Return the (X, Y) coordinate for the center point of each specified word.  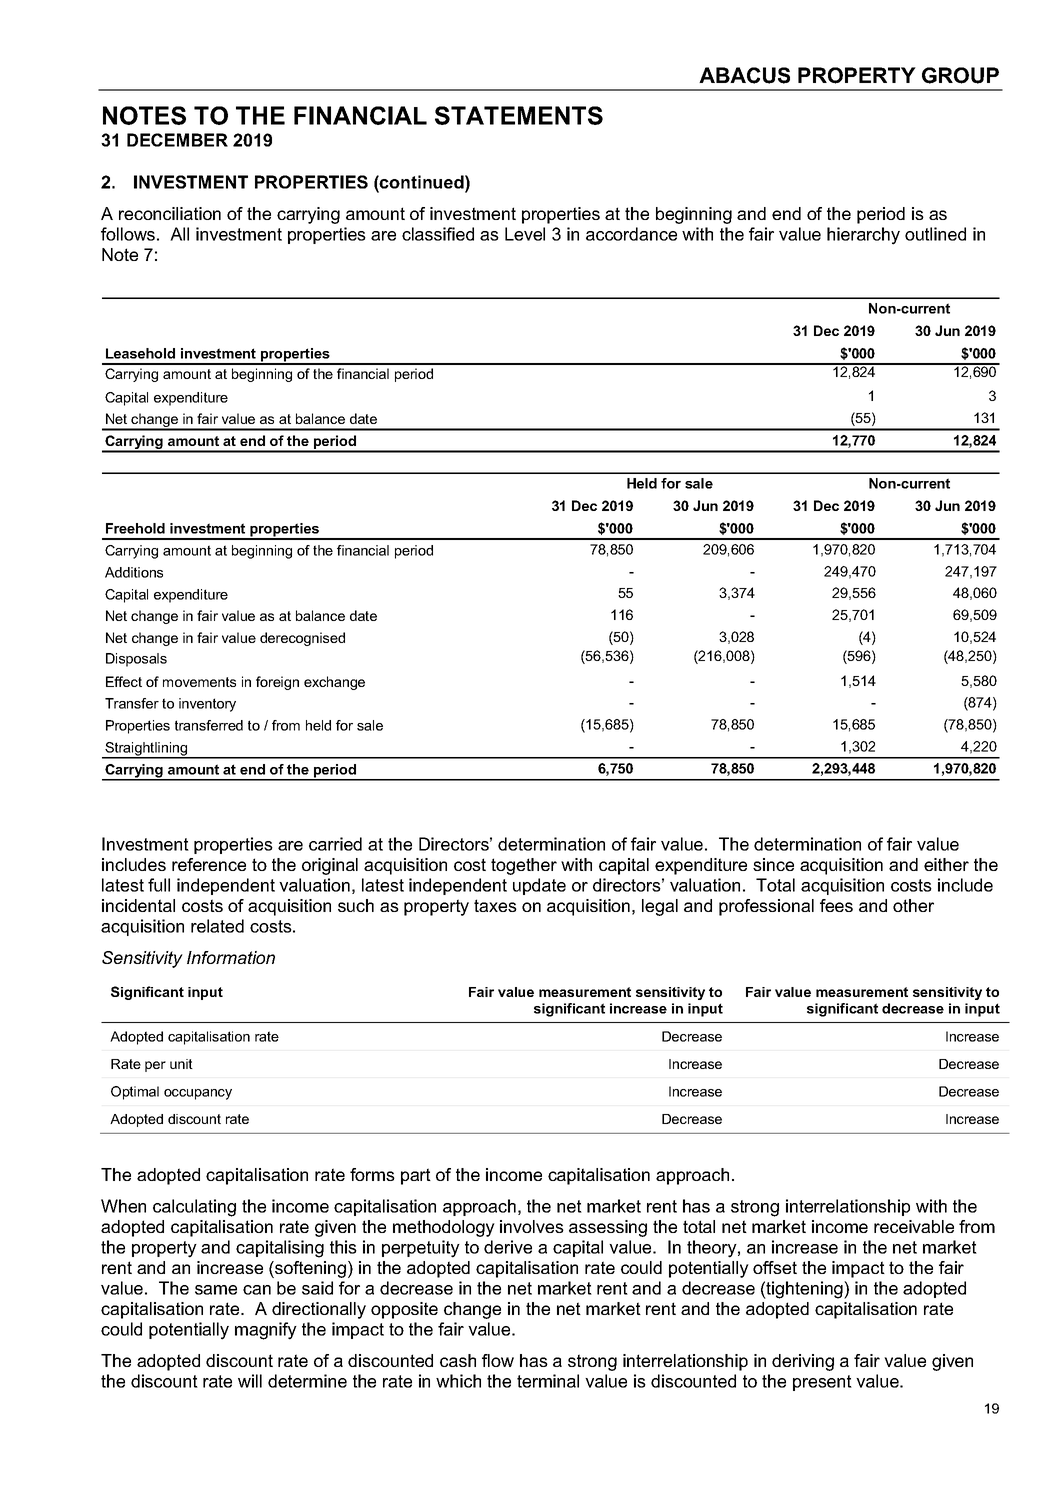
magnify (266, 1331)
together (524, 866)
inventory (207, 705)
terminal (548, 1381)
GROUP (960, 75)
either (946, 864)
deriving (803, 1362)
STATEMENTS (519, 115)
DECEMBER (177, 140)
